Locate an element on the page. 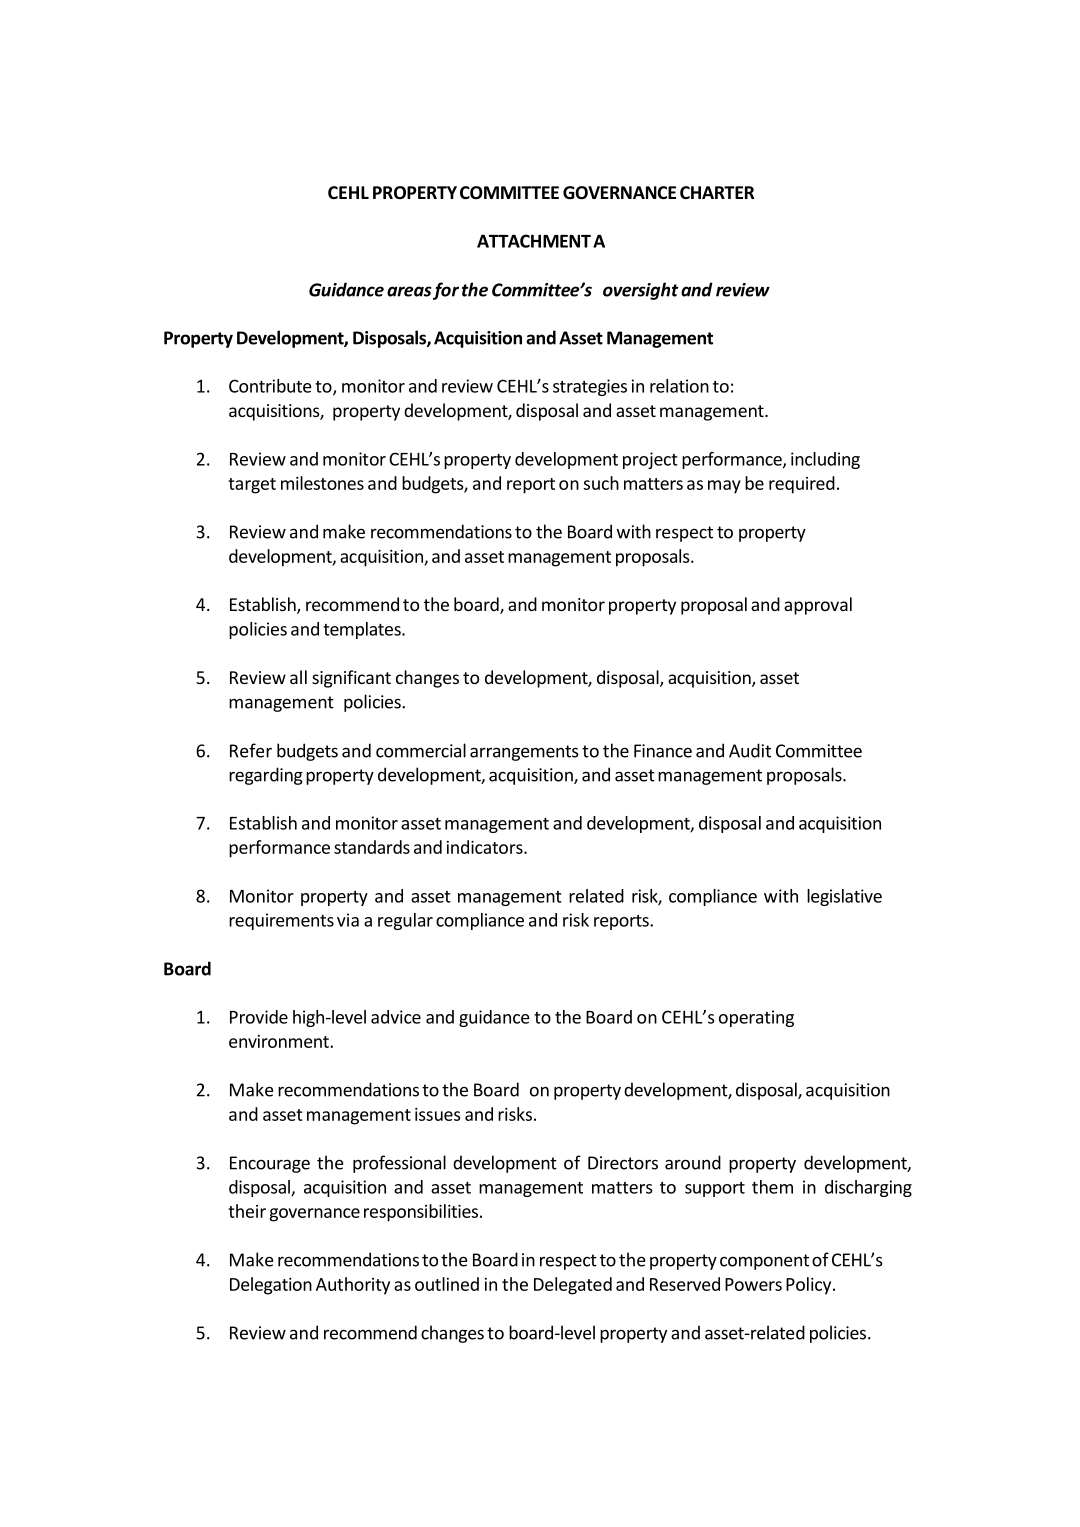 This page has width=1080, height=1527. relation is located at coordinates (679, 386).
